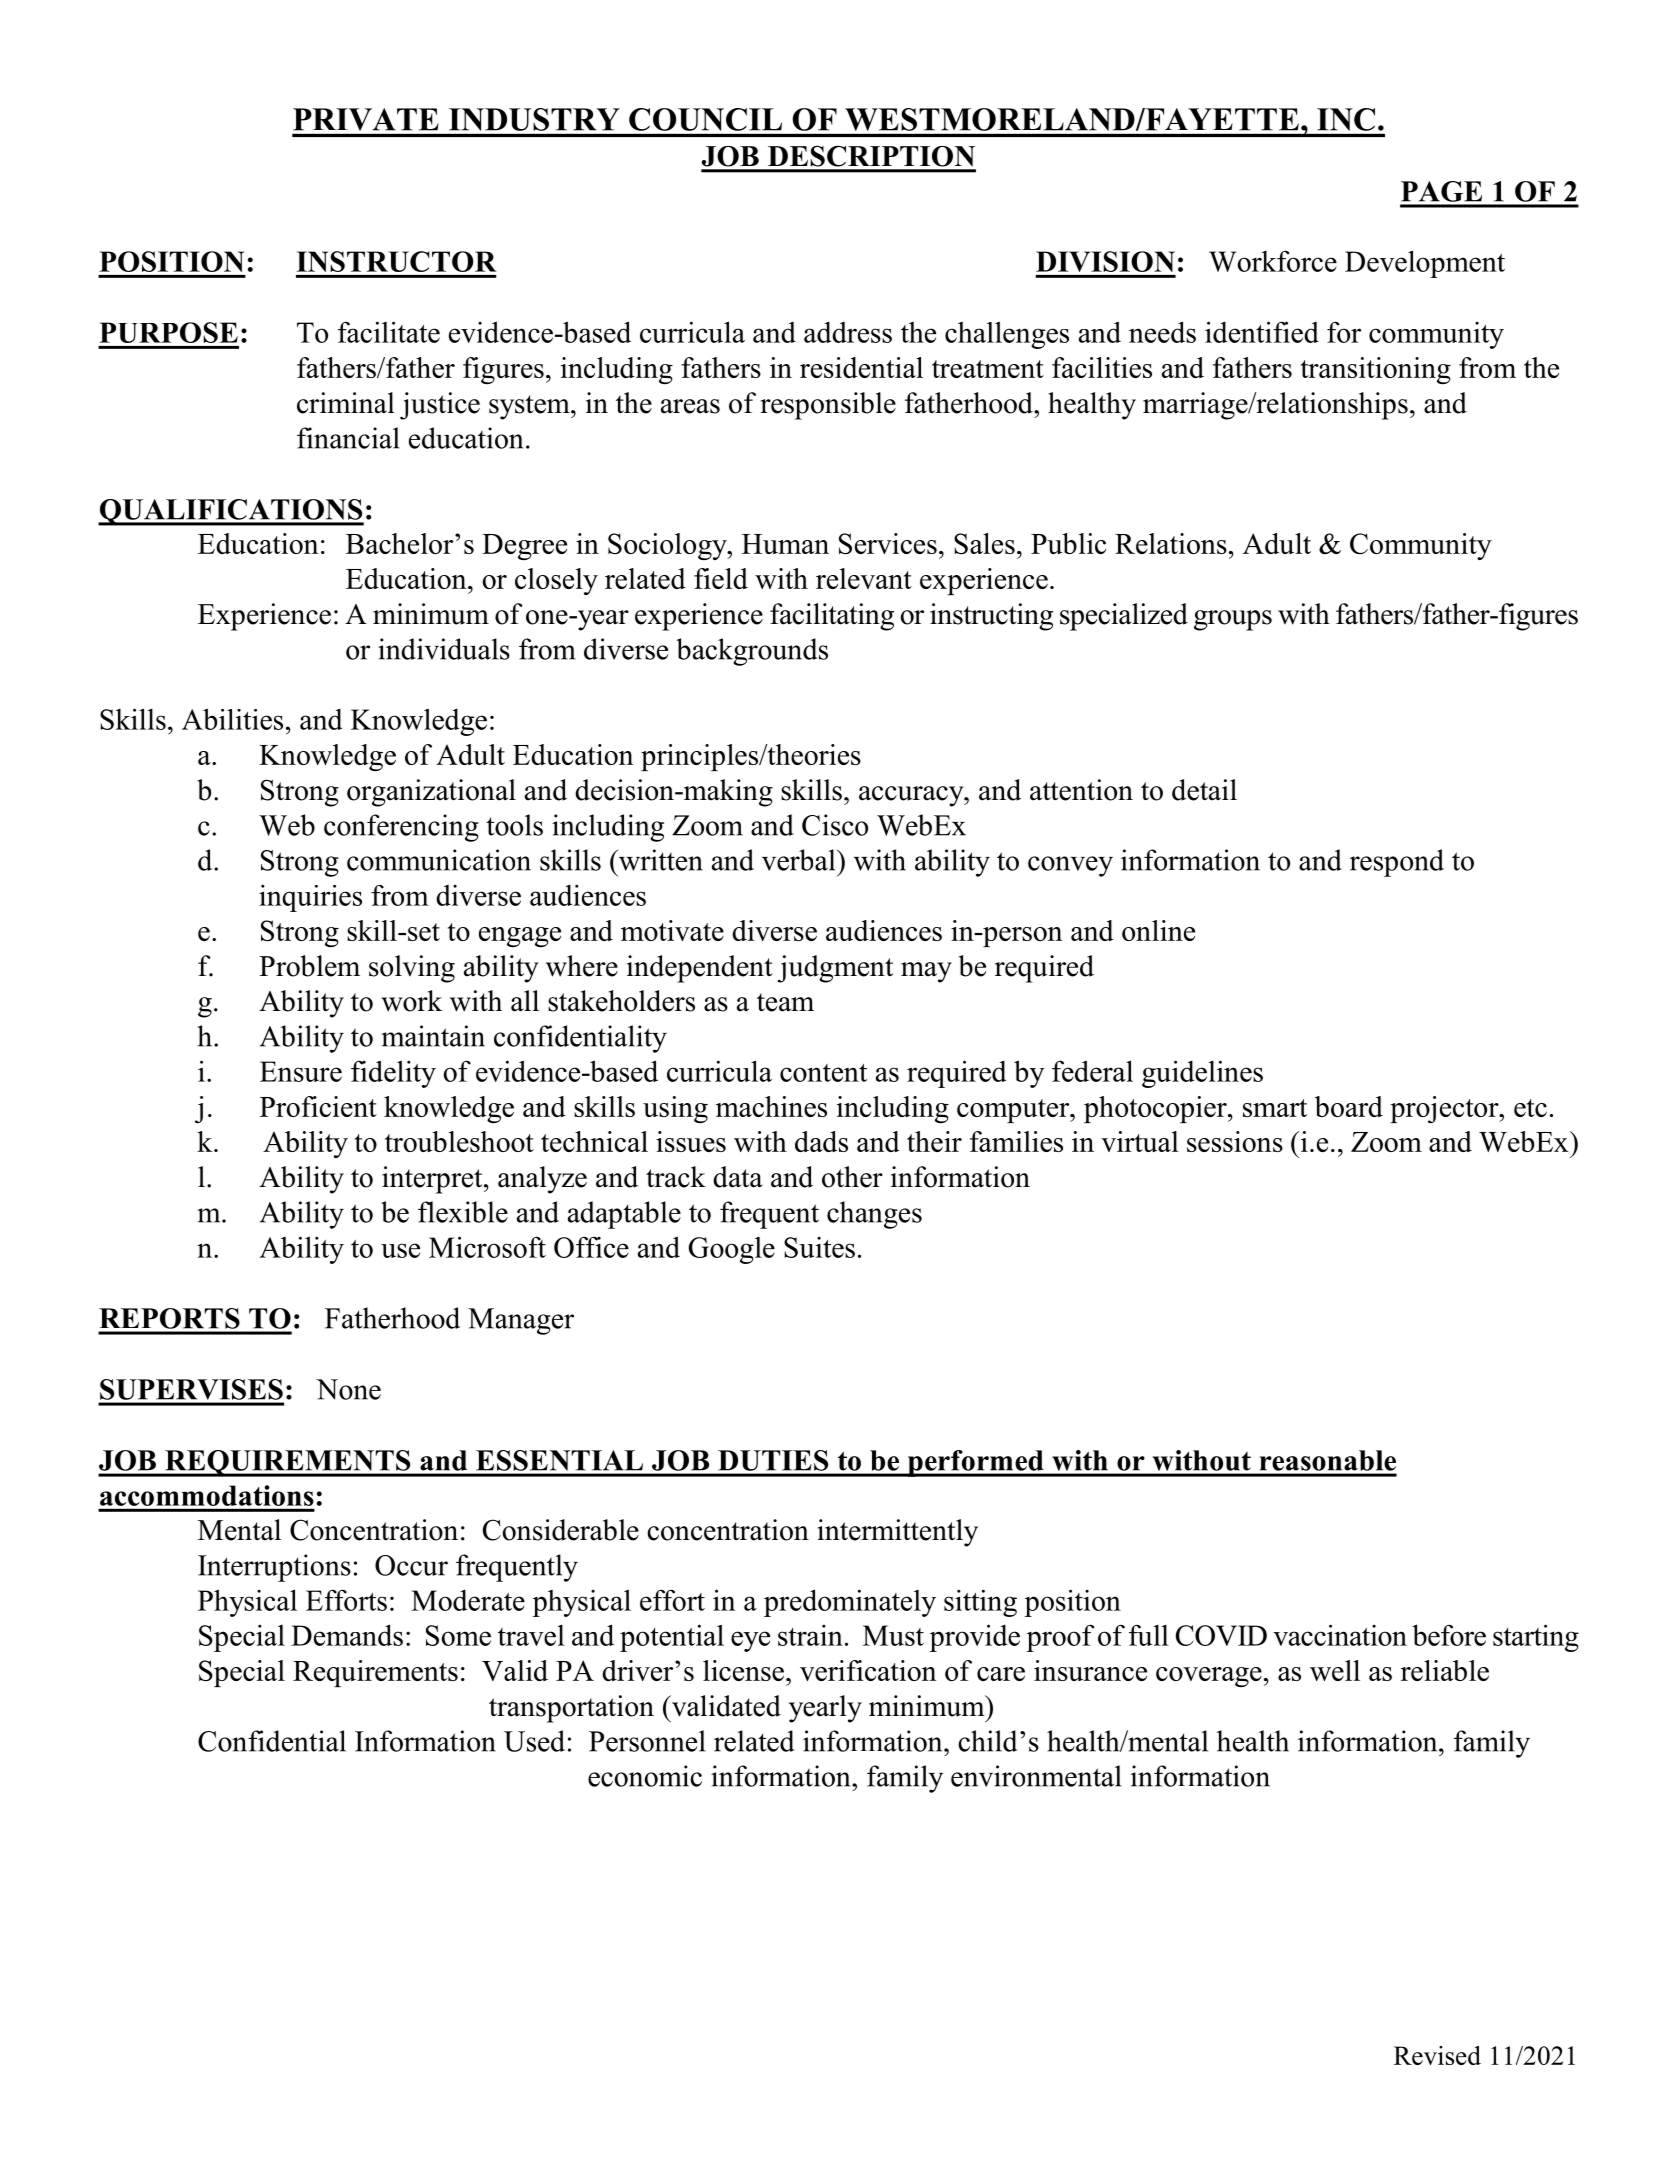  I want to click on Microsoft, so click(487, 1247).
